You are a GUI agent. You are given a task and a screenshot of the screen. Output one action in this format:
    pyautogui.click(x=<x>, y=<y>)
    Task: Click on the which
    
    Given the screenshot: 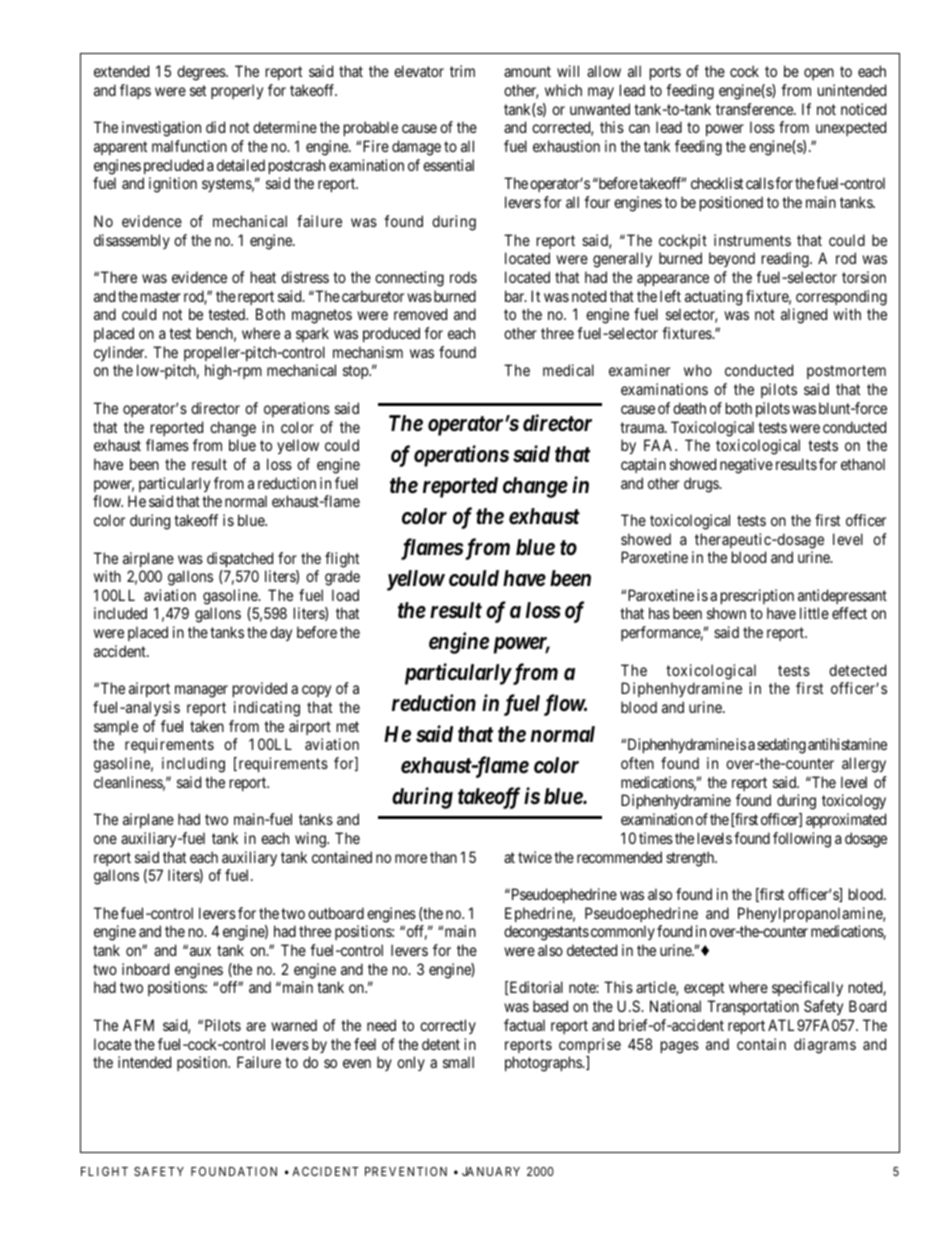 What is the action you would take?
    pyautogui.click(x=563, y=90)
